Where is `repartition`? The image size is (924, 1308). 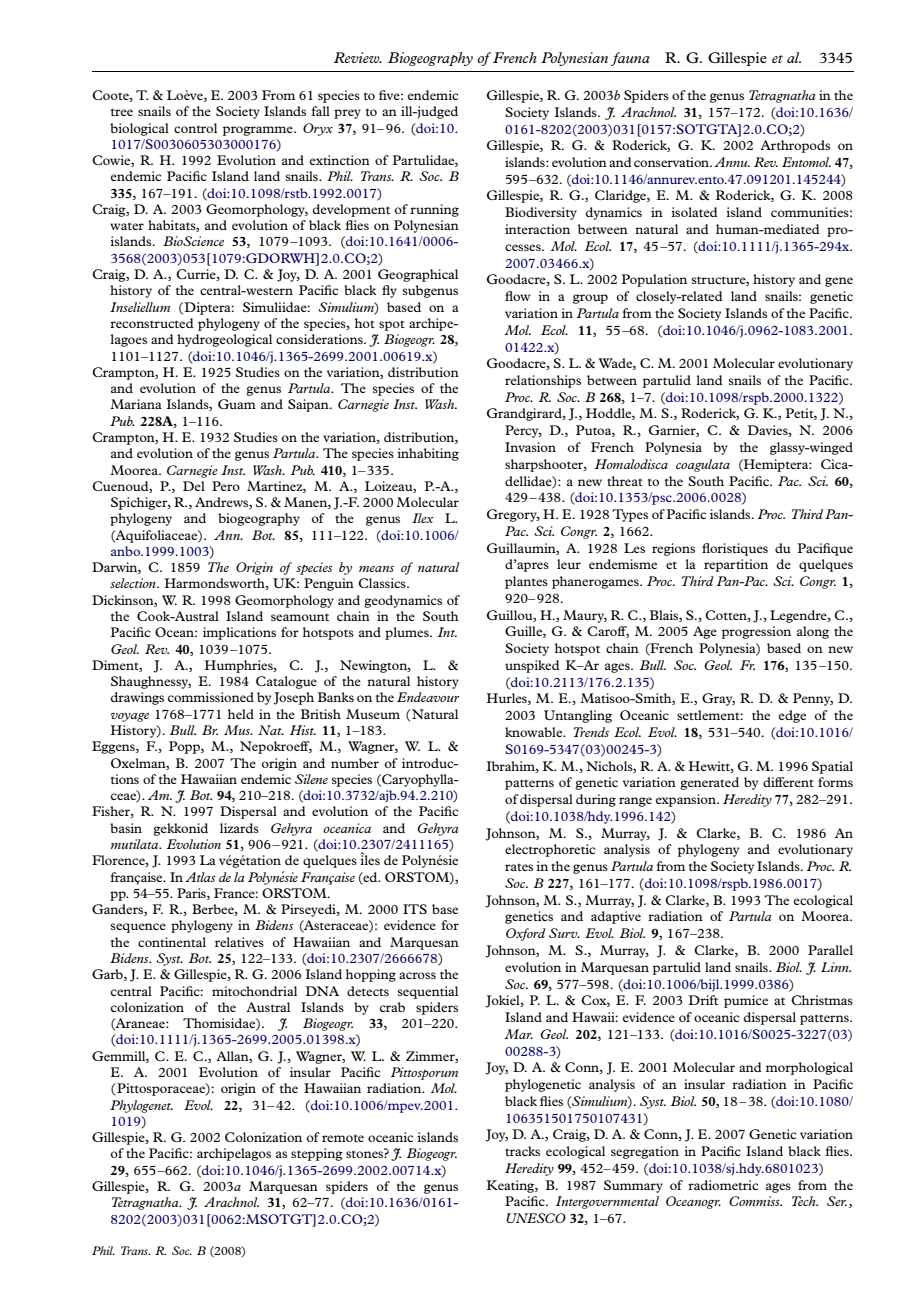 repartition is located at coordinates (736, 565).
